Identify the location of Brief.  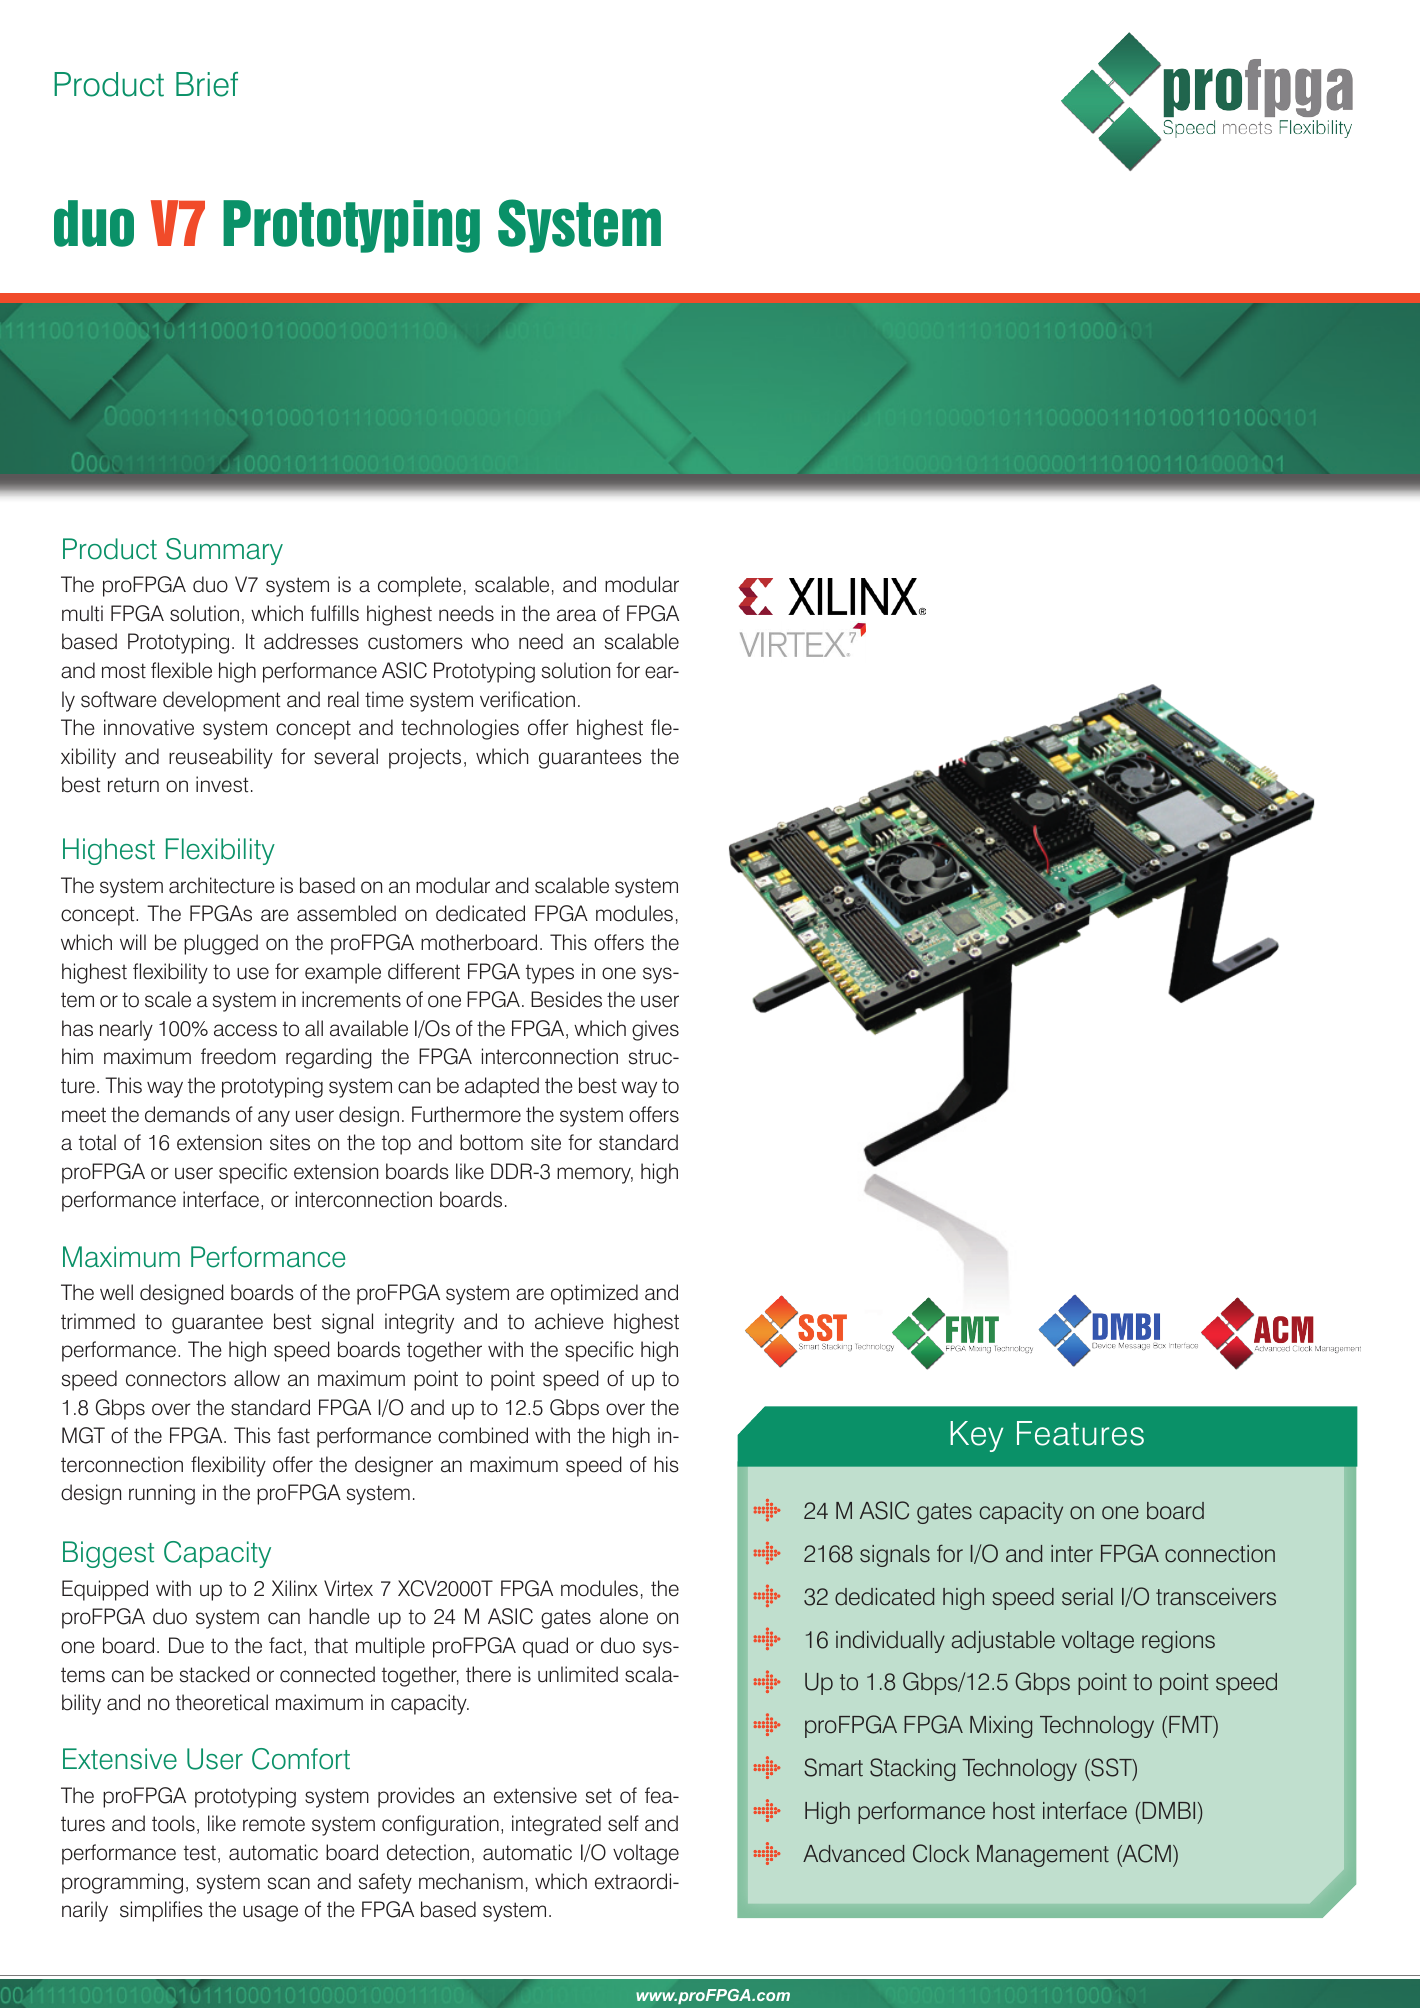
(207, 84).
